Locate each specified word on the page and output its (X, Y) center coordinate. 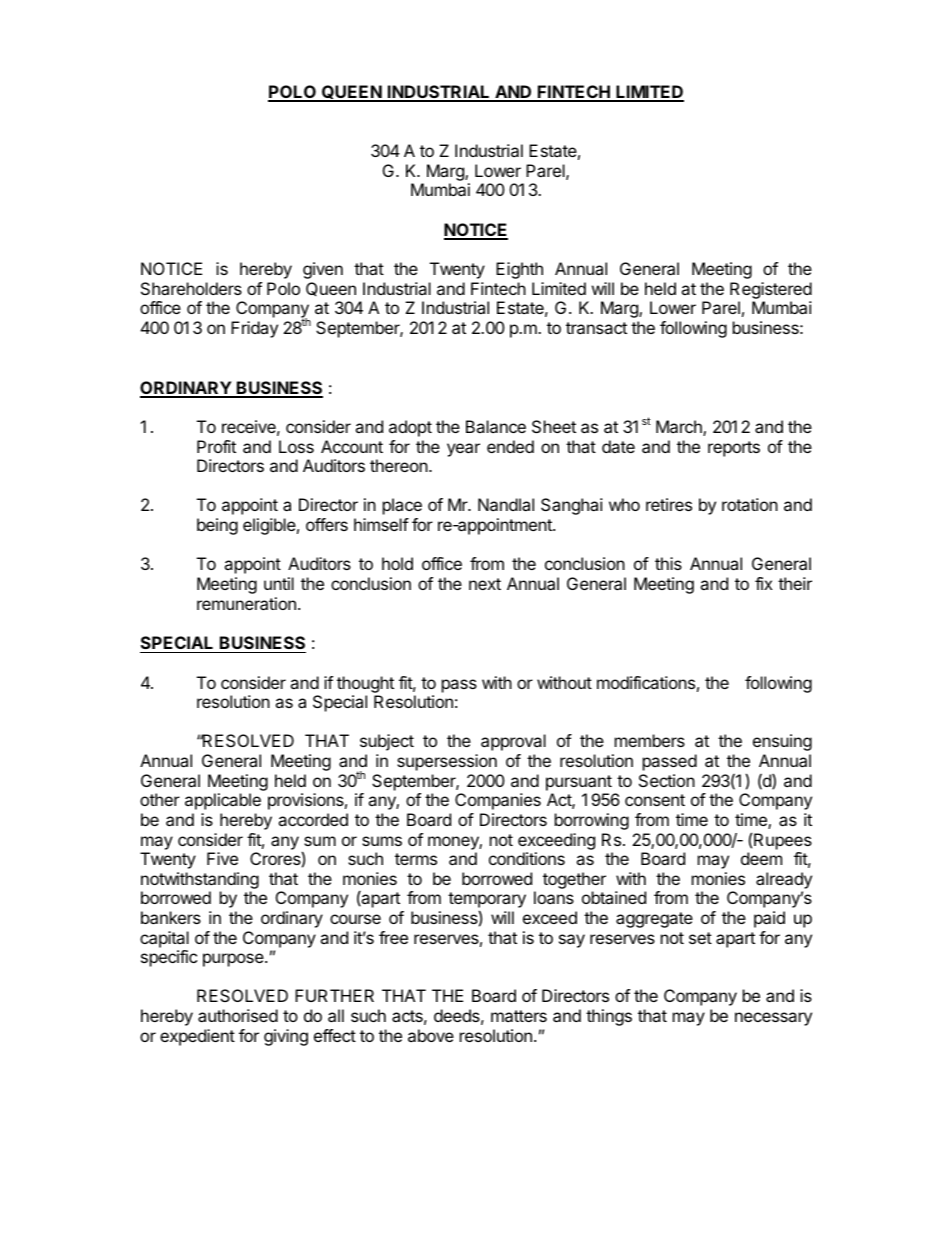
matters (519, 1016)
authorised (238, 1015)
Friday (254, 329)
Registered (771, 290)
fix (764, 583)
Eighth (519, 270)
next (485, 584)
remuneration (246, 603)
